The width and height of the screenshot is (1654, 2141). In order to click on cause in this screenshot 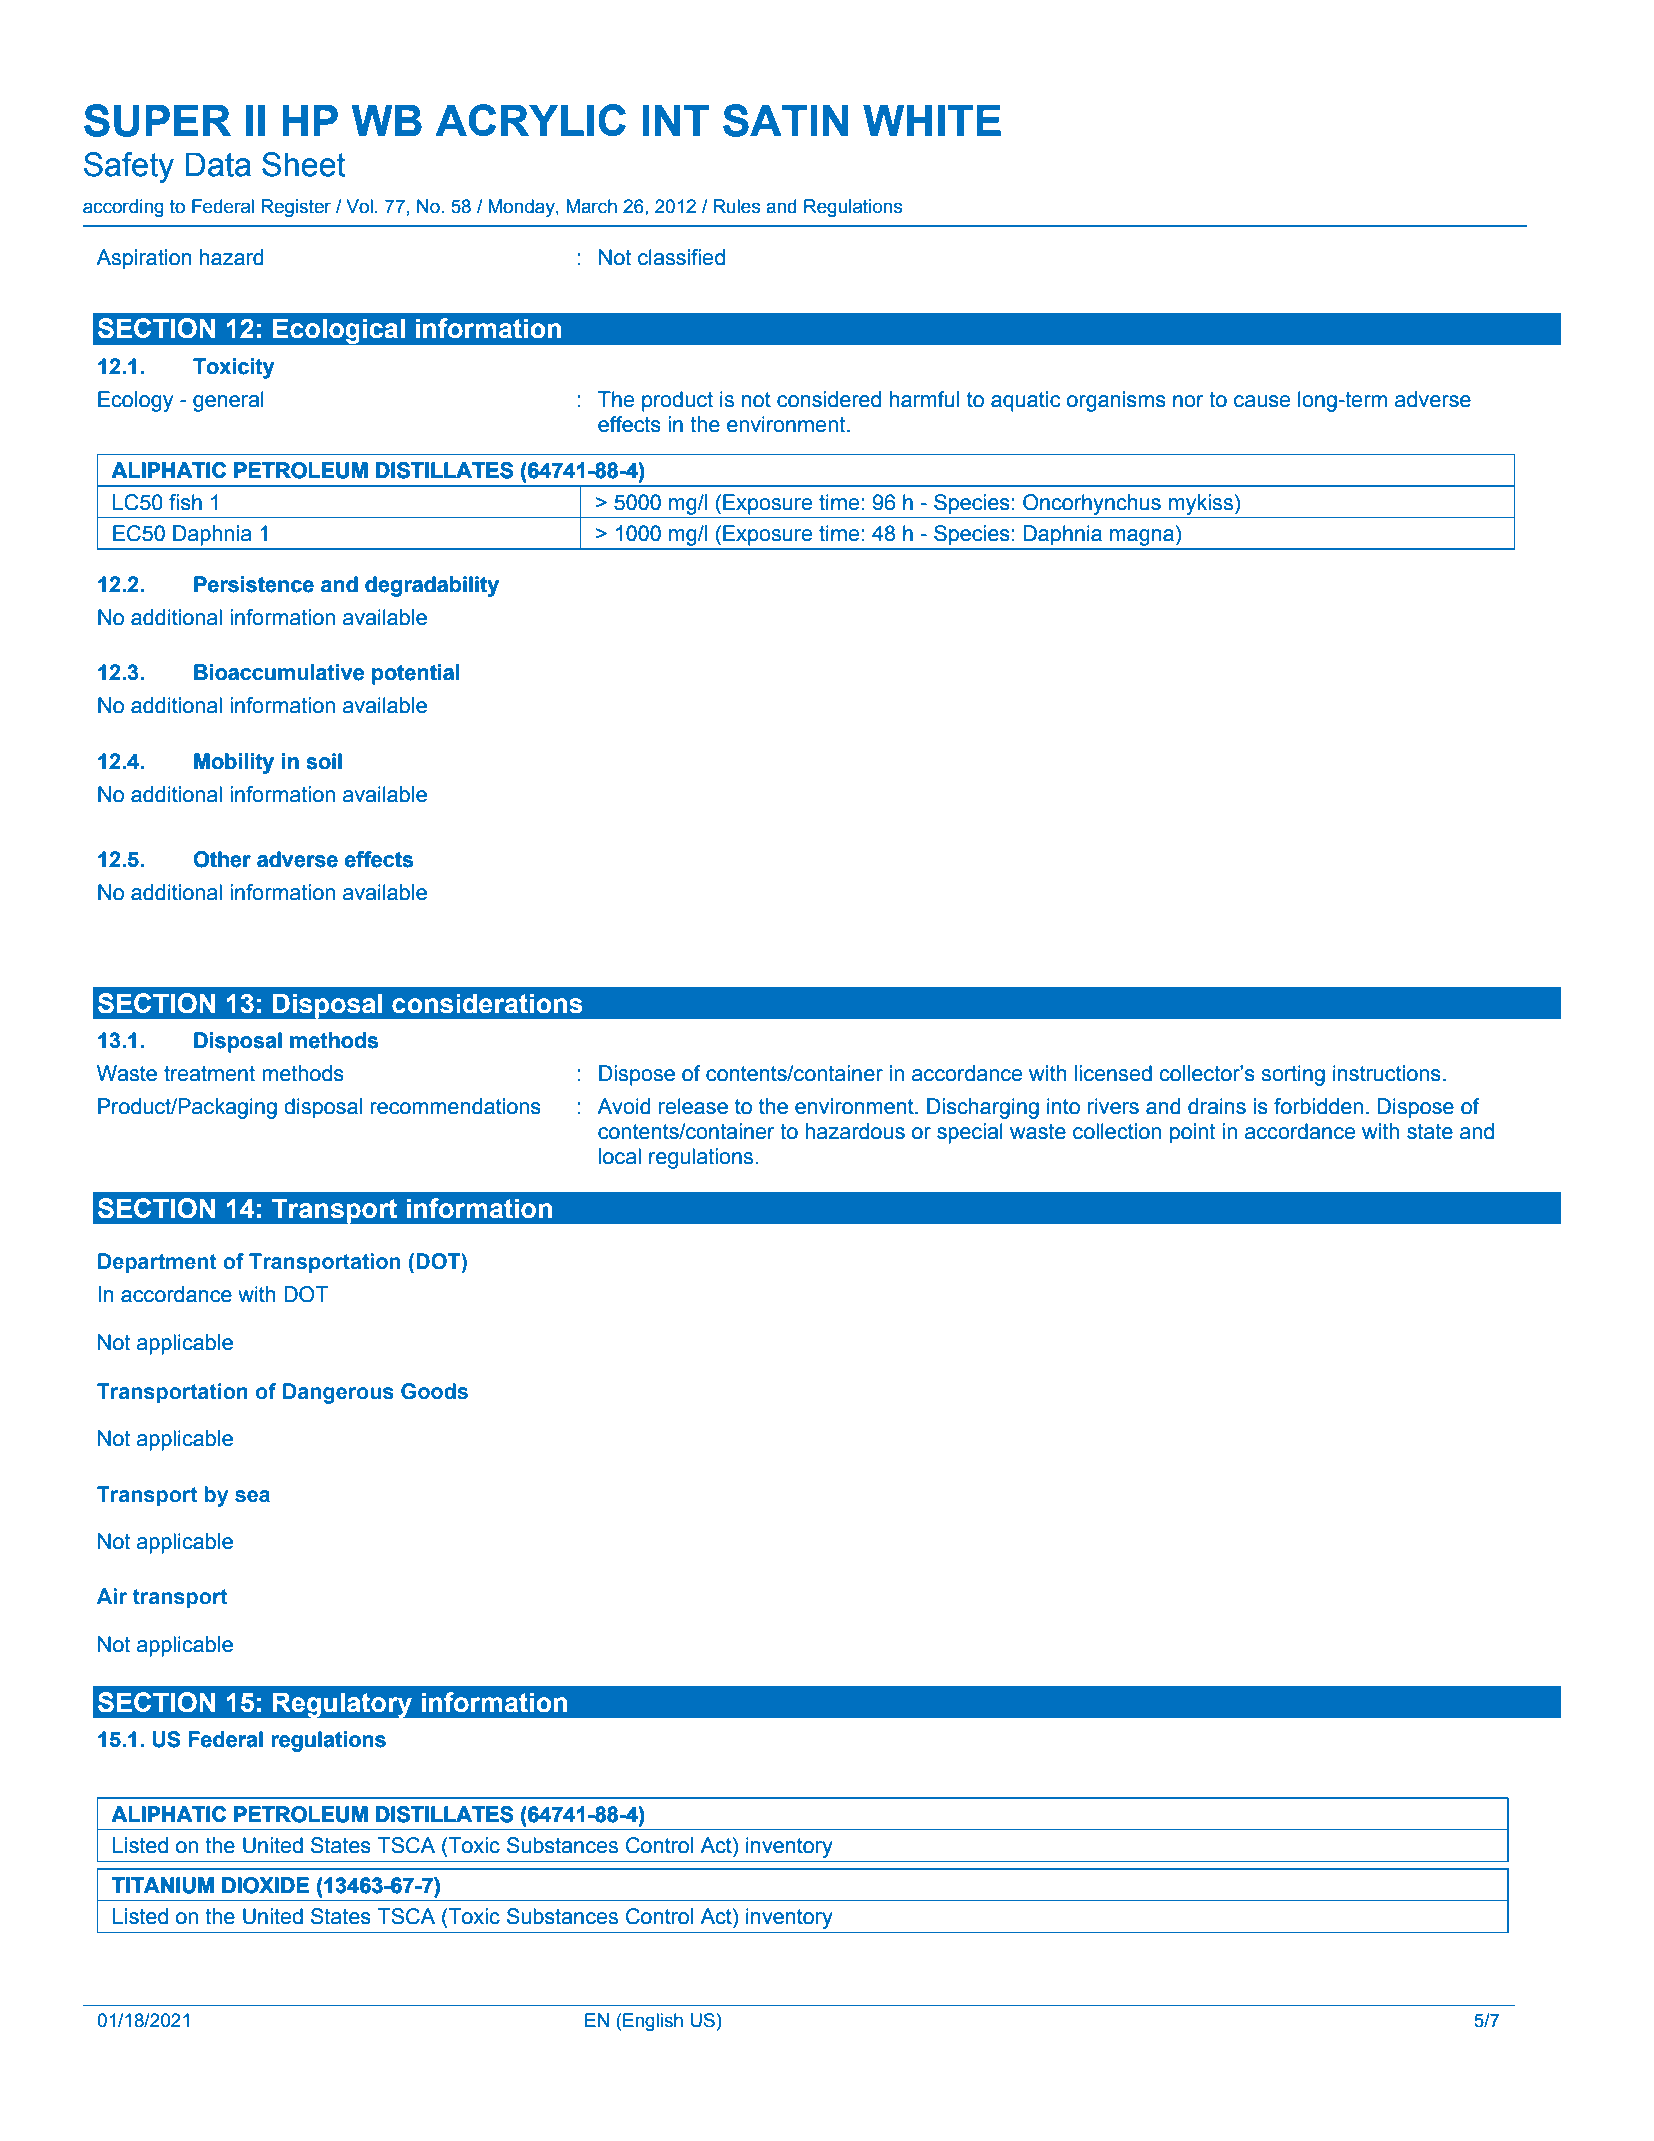, I will do `click(1262, 401)`.
